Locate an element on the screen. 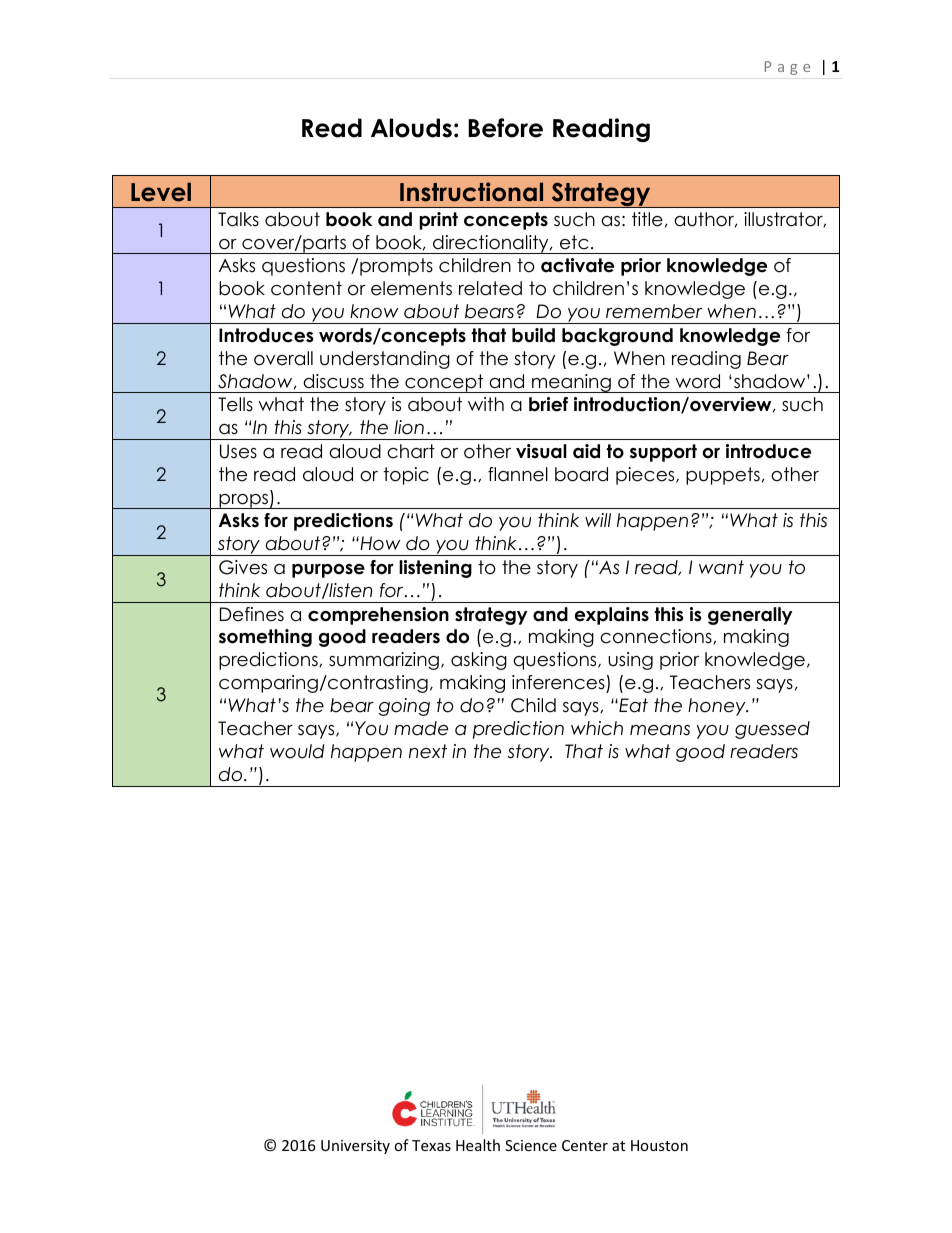 This screenshot has width=952, height=1233. Health is located at coordinates (478, 1145).
